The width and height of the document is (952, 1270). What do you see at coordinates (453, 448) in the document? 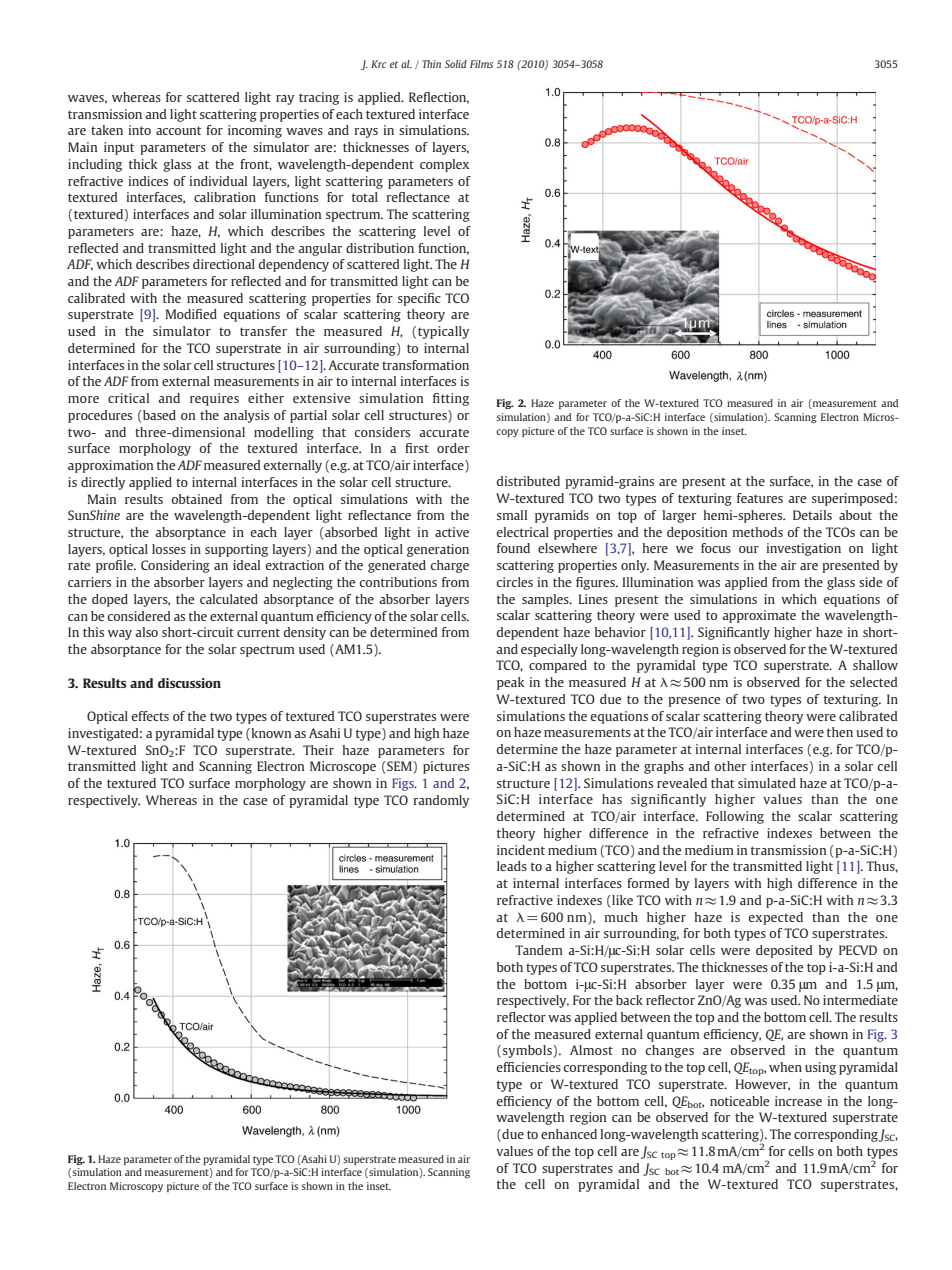
I see `order` at bounding box center [453, 448].
